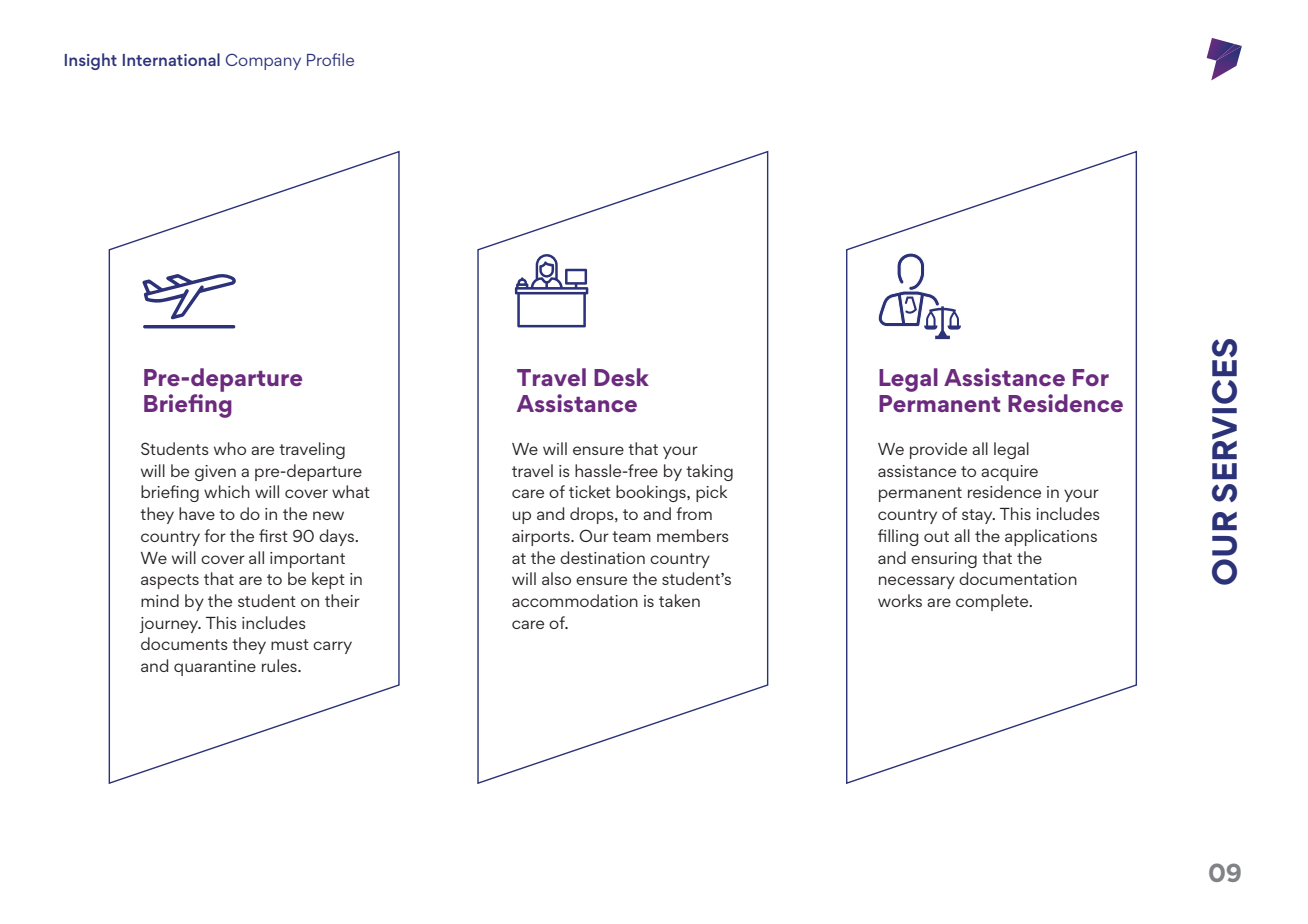 The image size is (1308, 924). Describe the element at coordinates (230, 448) in the screenshot. I see `who` at that location.
